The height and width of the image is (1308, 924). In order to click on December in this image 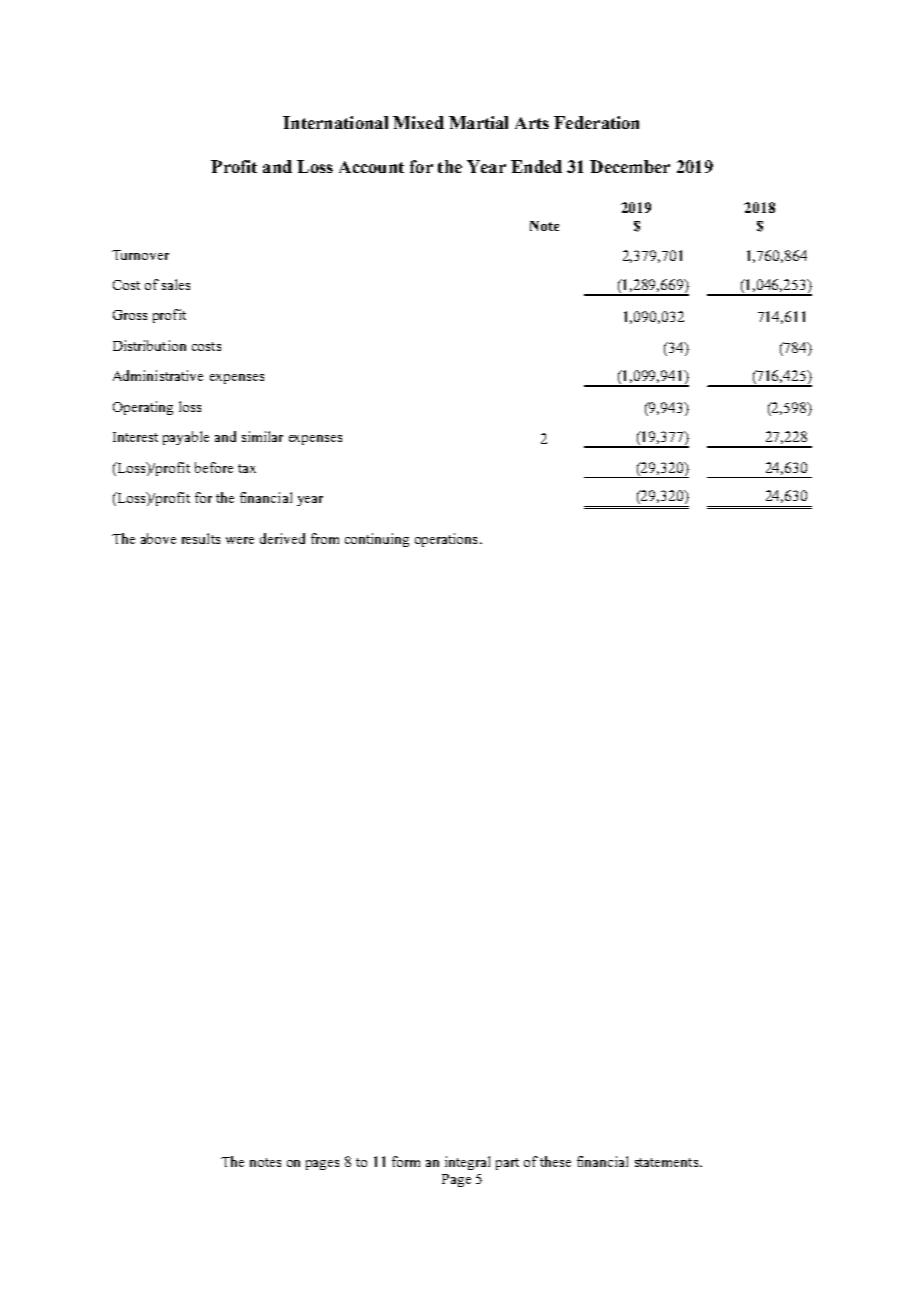, I will do `click(630, 166)`.
